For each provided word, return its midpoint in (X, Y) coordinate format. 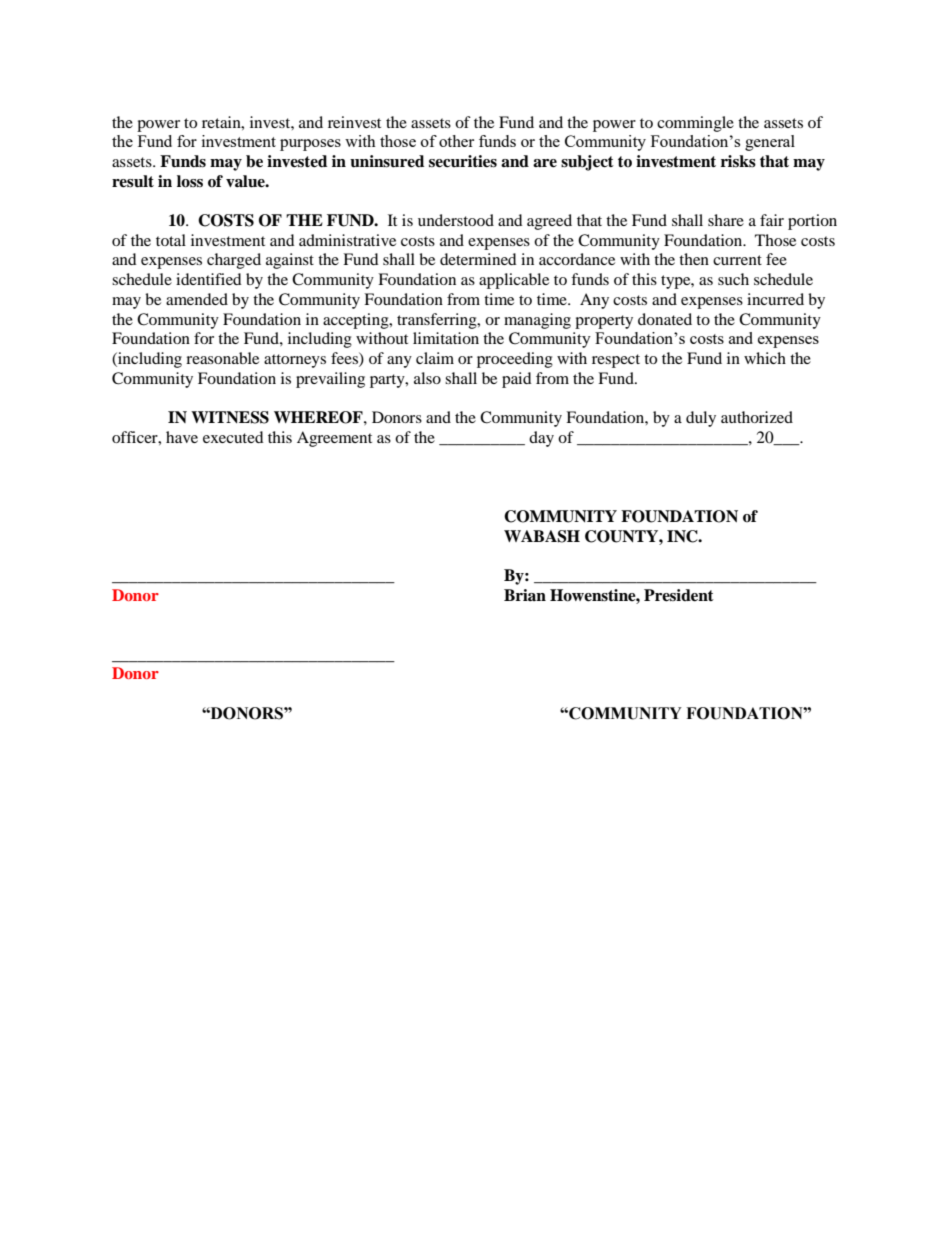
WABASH (542, 536)
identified (209, 279)
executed (233, 437)
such (733, 279)
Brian (525, 595)
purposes (310, 145)
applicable (514, 281)
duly (701, 419)
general (770, 143)
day (541, 439)
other (456, 141)
